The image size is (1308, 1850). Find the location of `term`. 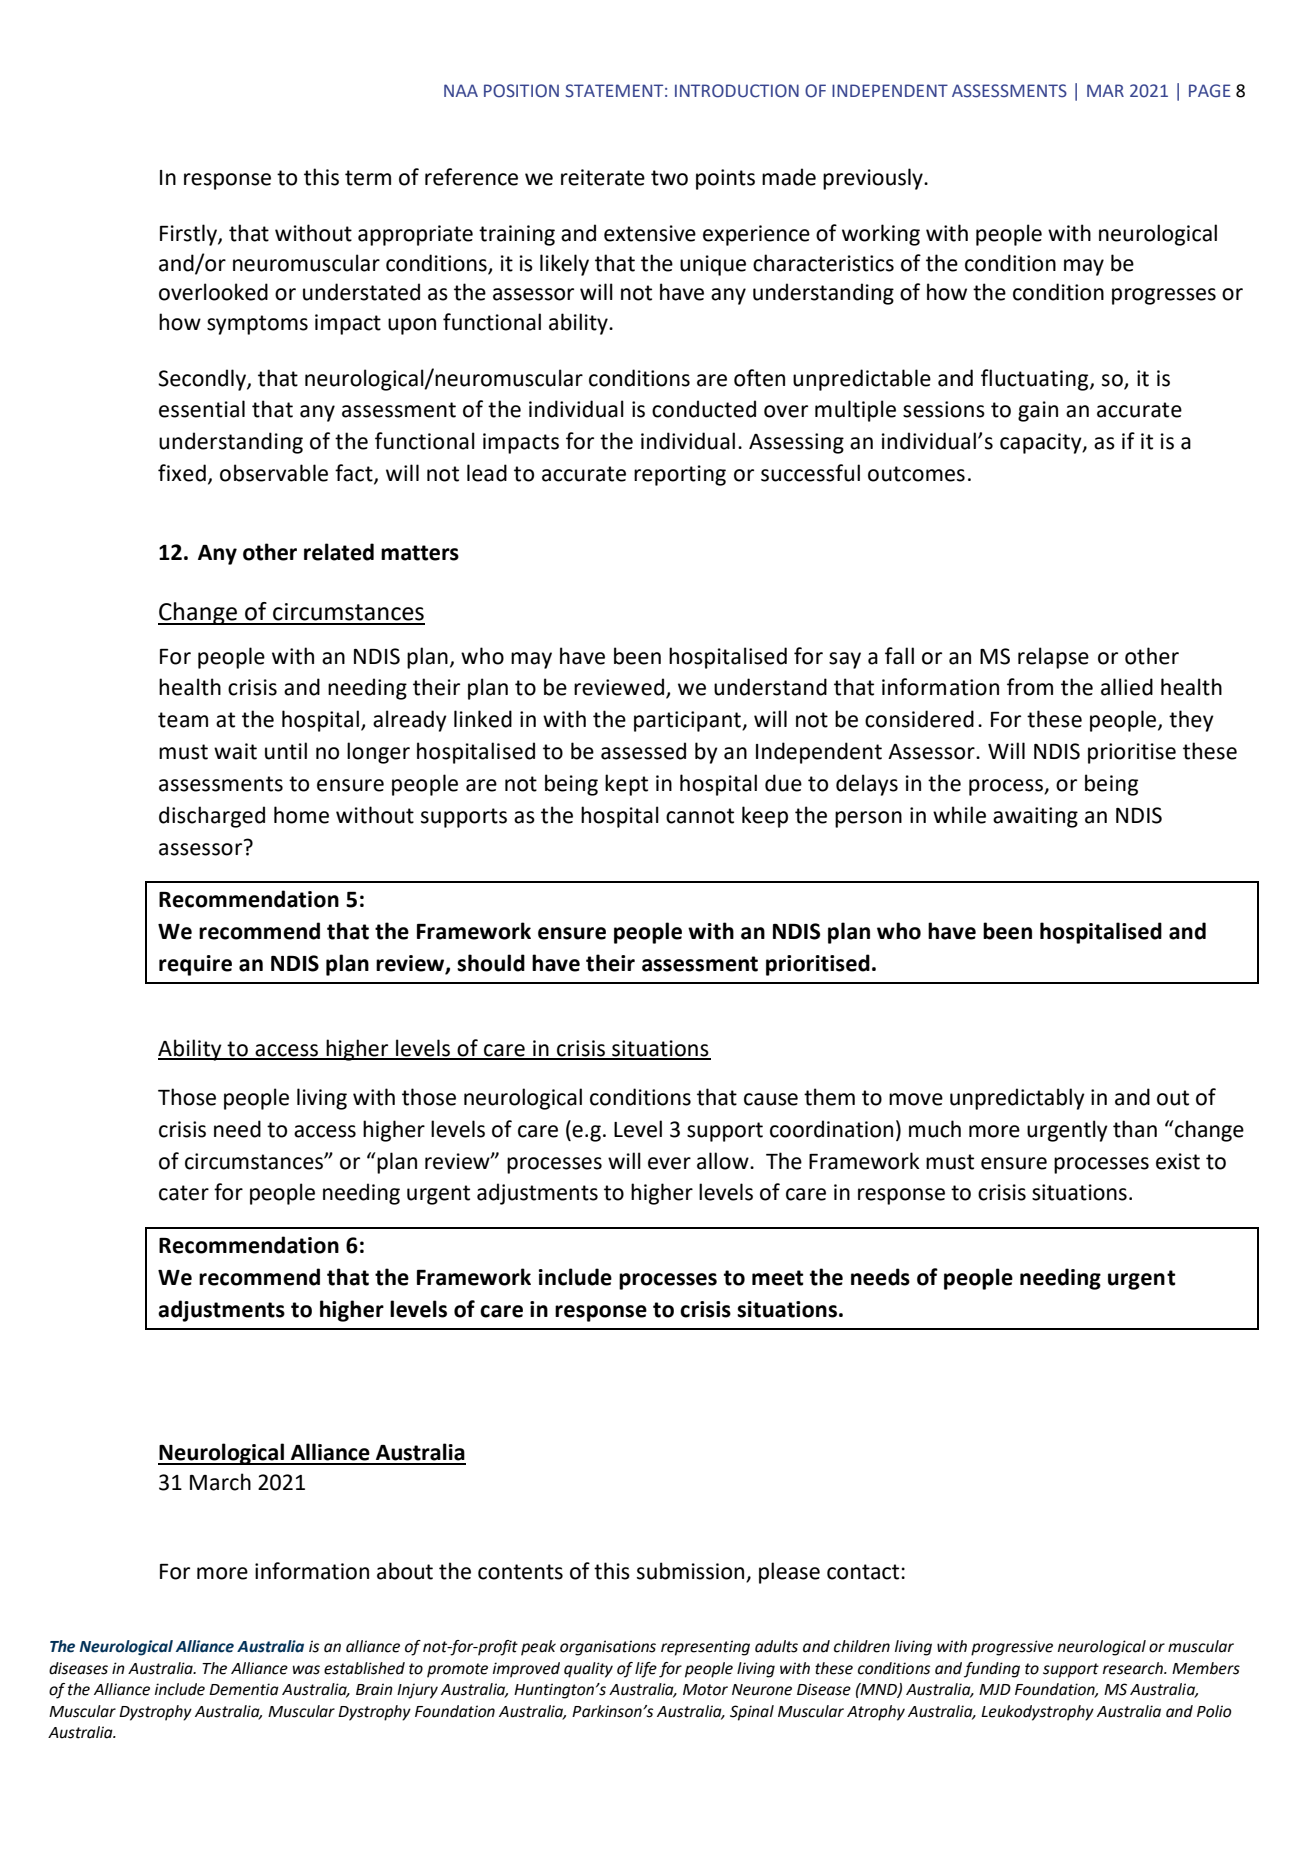

term is located at coordinates (368, 178).
